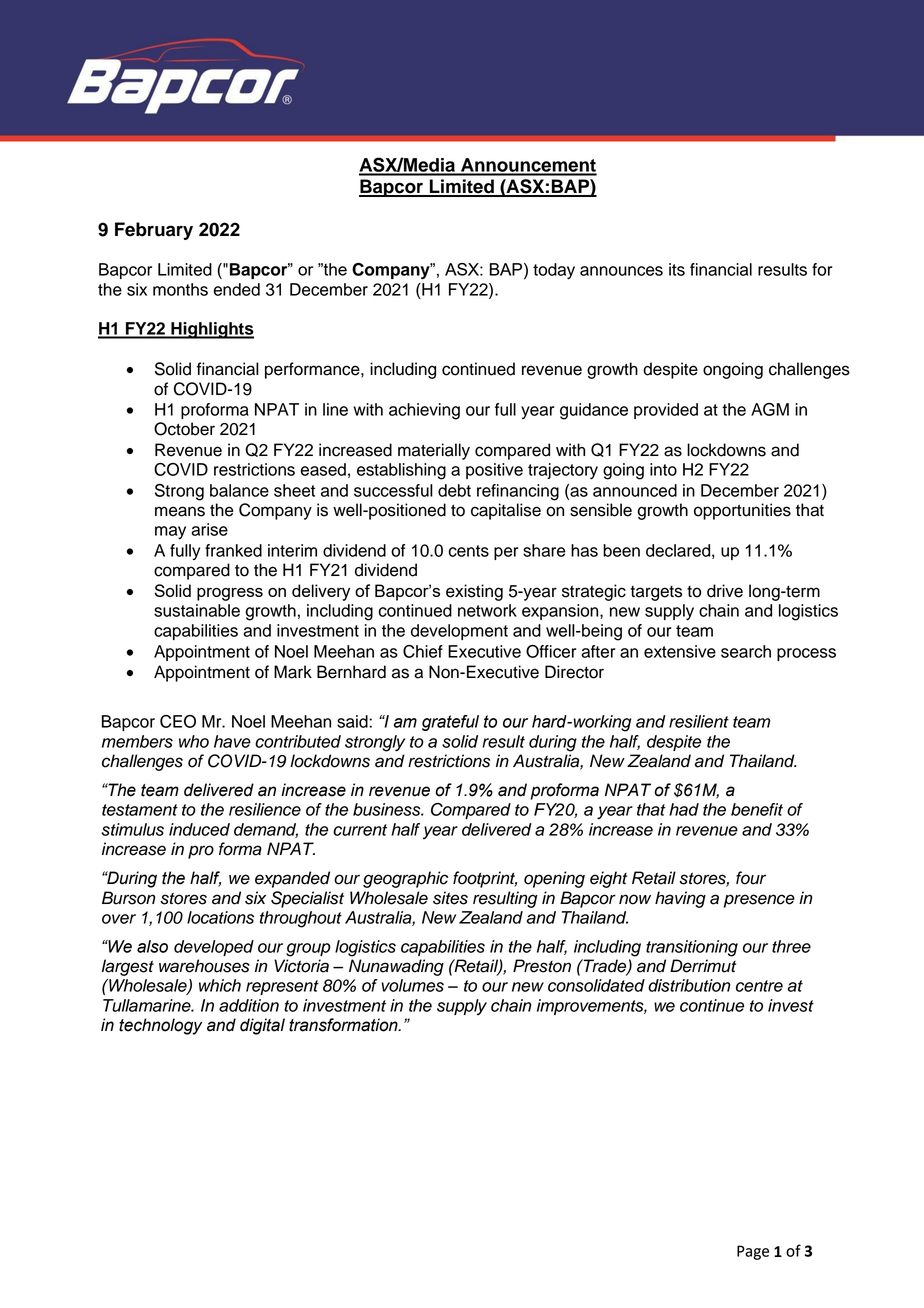 The image size is (924, 1308). What do you see at coordinates (220, 985) in the screenshot?
I see `which` at bounding box center [220, 985].
